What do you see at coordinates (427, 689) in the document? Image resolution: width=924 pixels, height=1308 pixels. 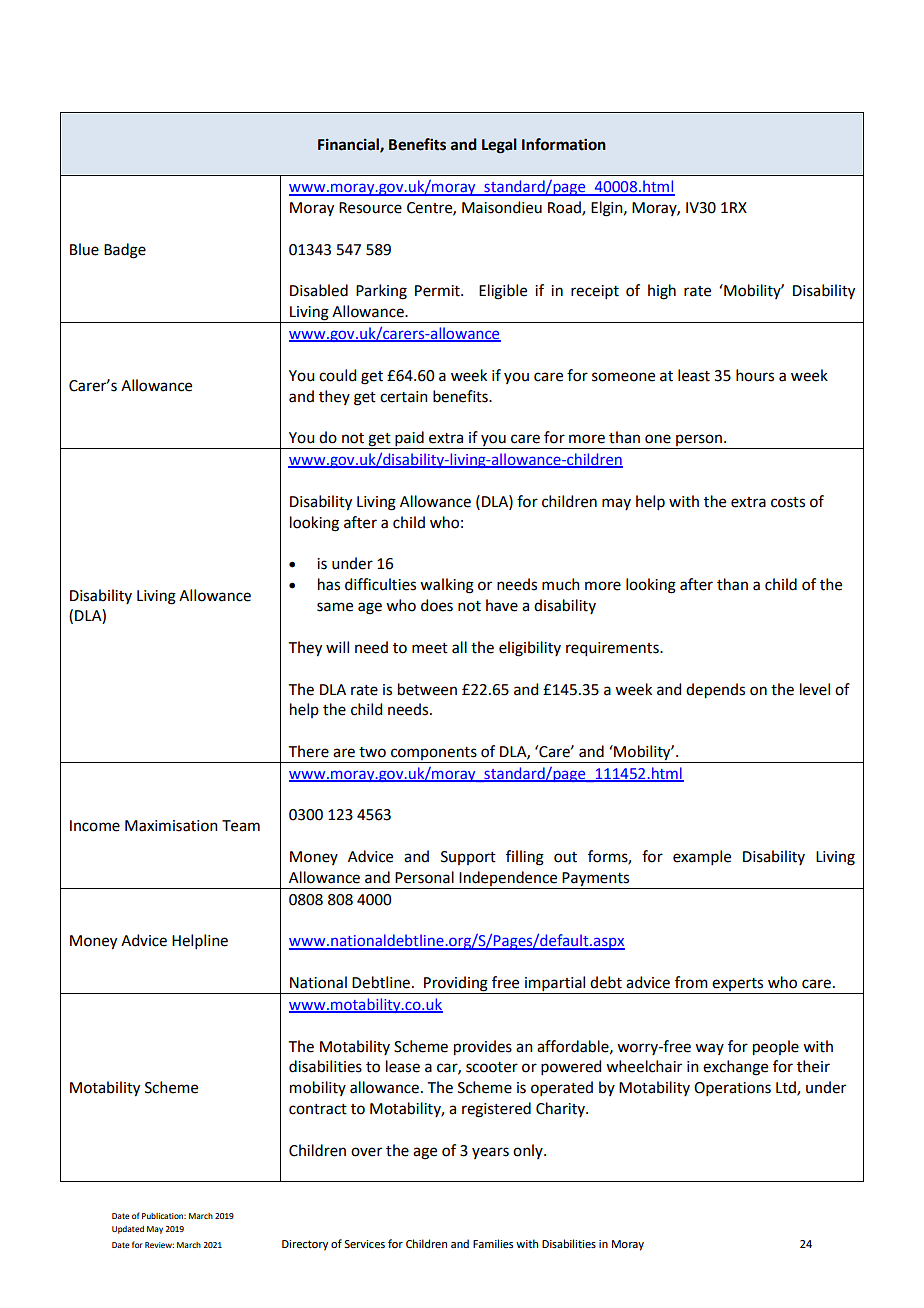 I see `between` at bounding box center [427, 689].
